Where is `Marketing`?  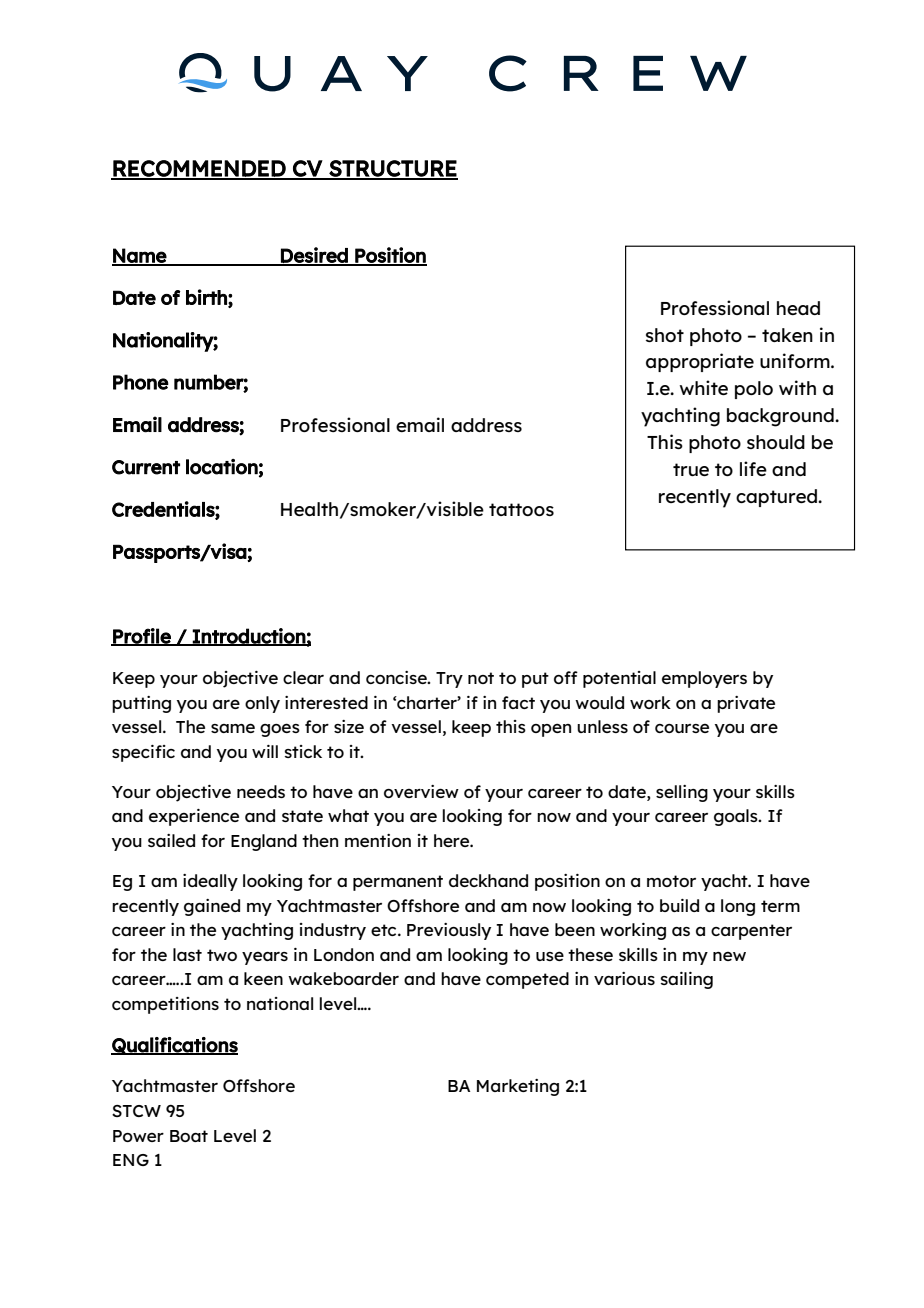 Marketing is located at coordinates (518, 1087).
